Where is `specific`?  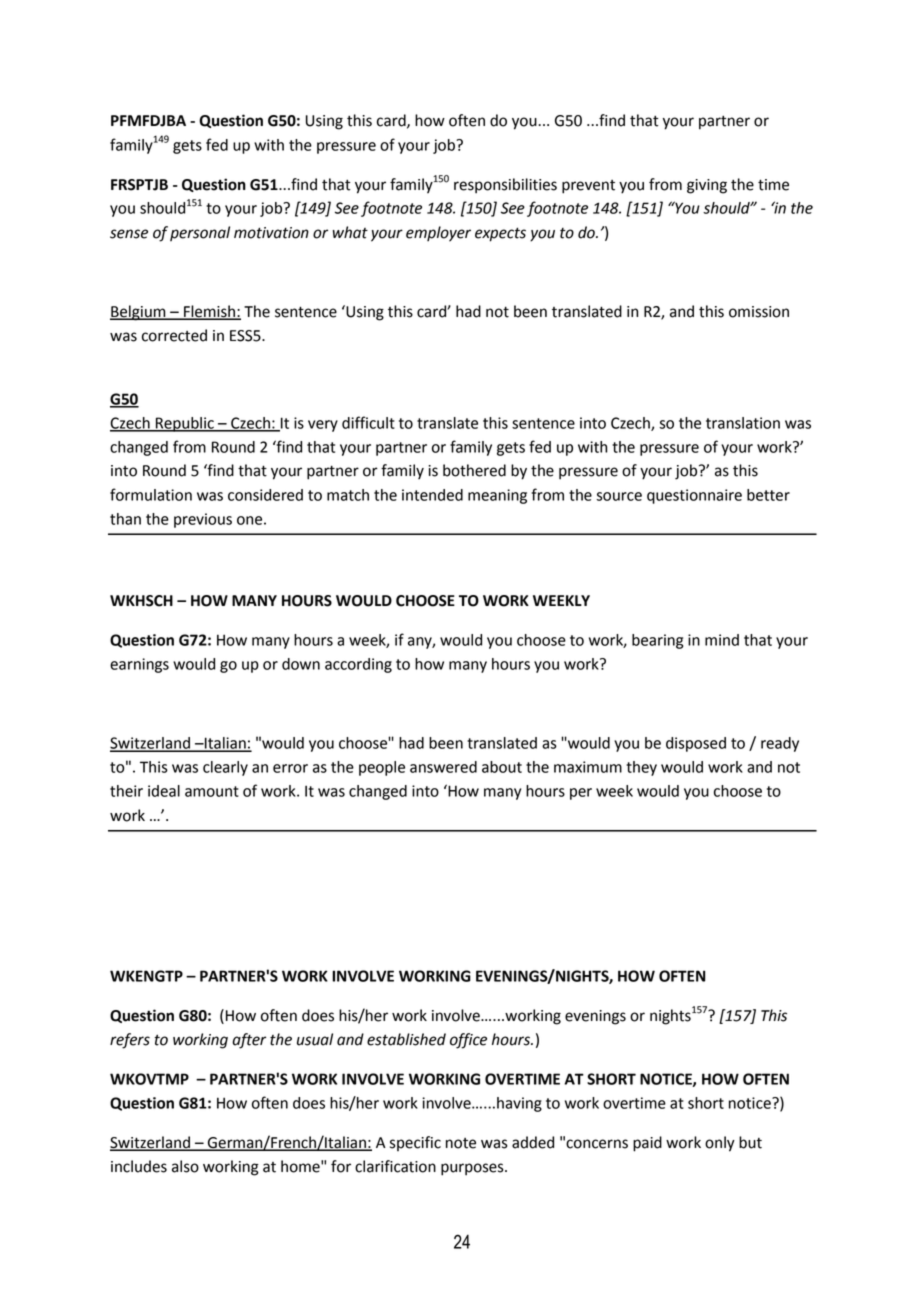
specific is located at coordinates (415, 1143).
